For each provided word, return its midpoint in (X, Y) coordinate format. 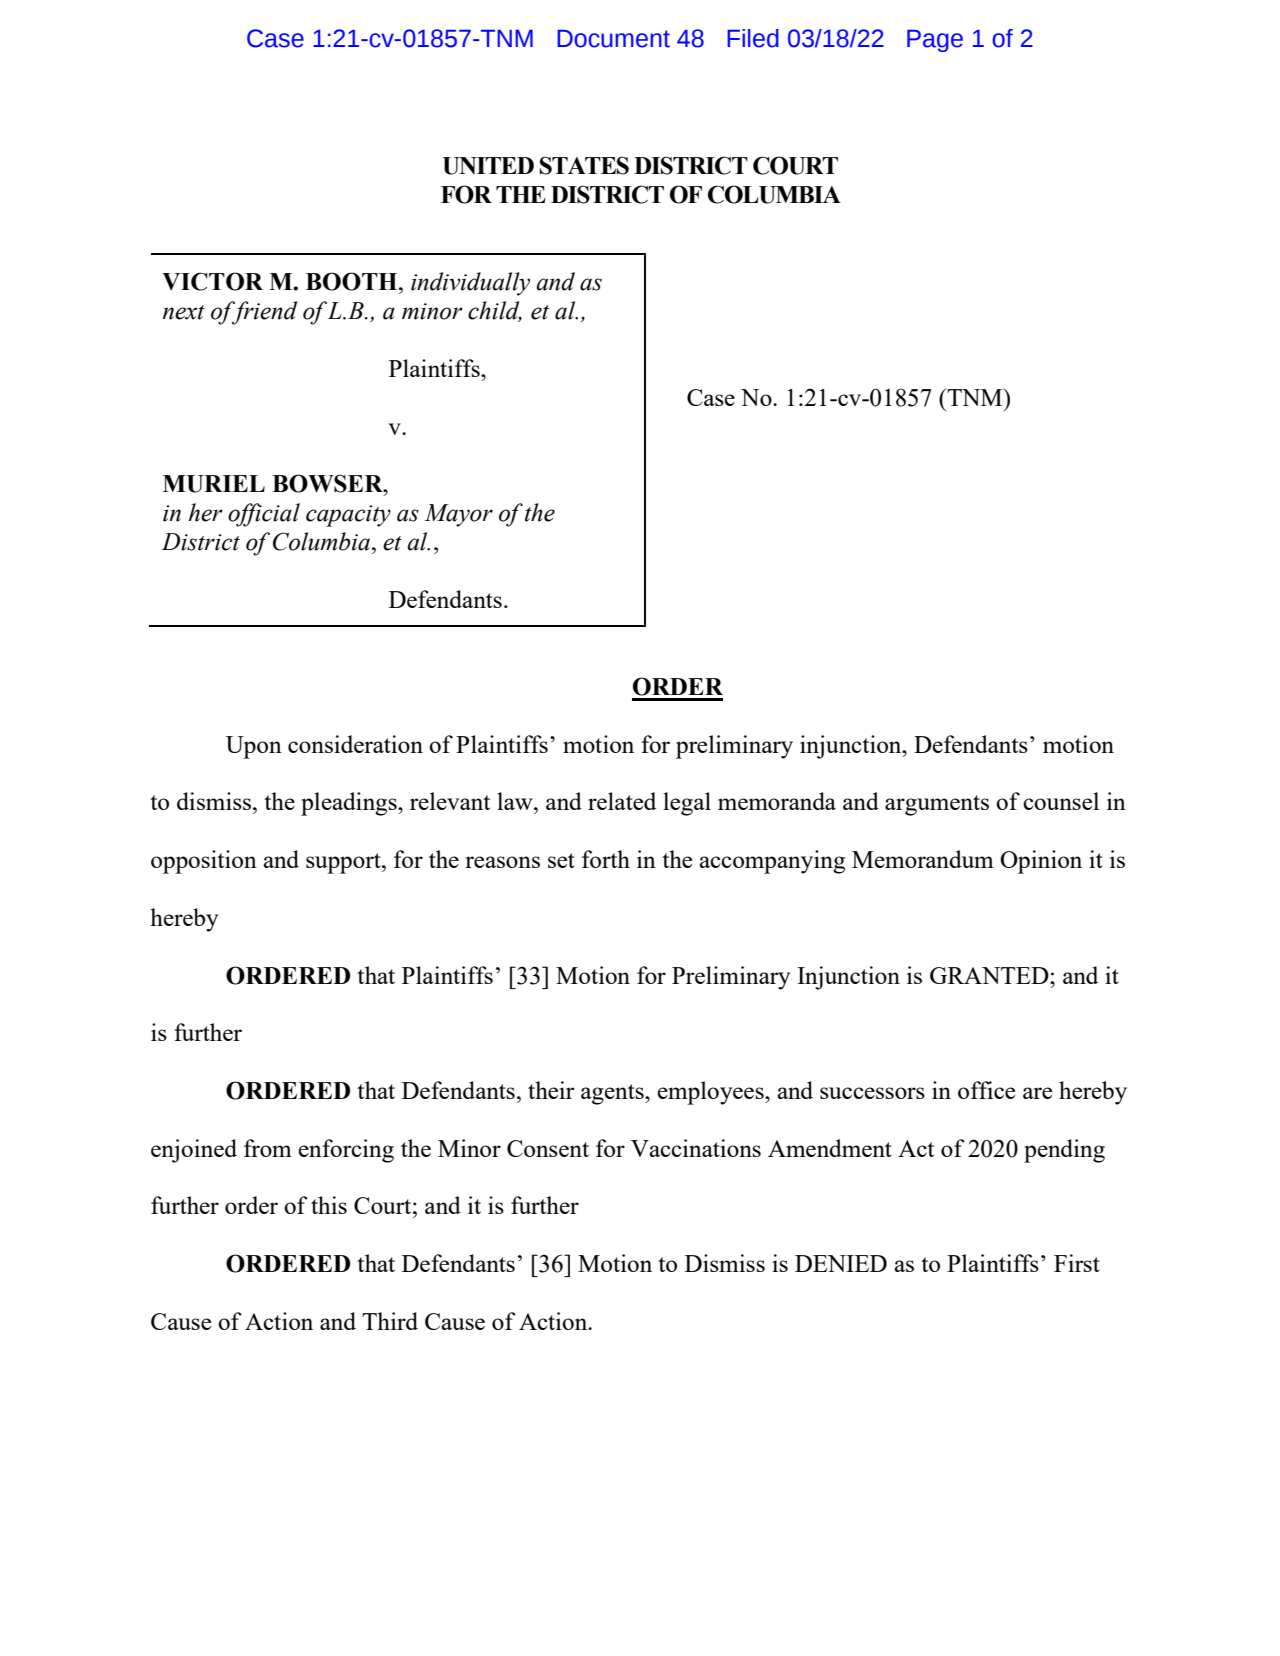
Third (390, 1321)
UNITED (488, 166)
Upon (254, 747)
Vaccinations (696, 1148)
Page (935, 40)
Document (613, 38)
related (622, 801)
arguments (937, 805)
